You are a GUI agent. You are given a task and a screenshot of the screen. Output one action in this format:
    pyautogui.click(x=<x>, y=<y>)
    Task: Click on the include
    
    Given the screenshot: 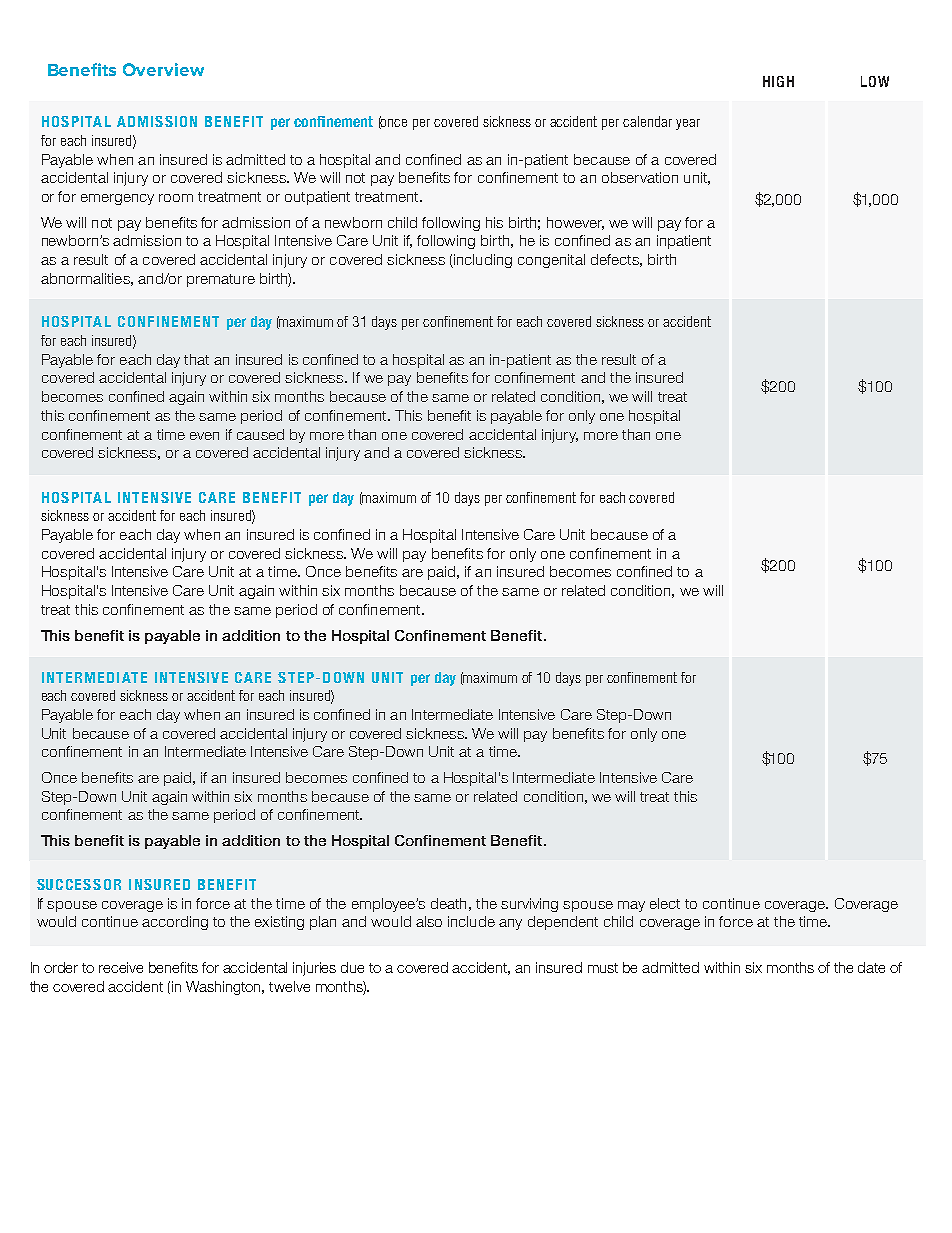 What is the action you would take?
    pyautogui.click(x=471, y=921)
